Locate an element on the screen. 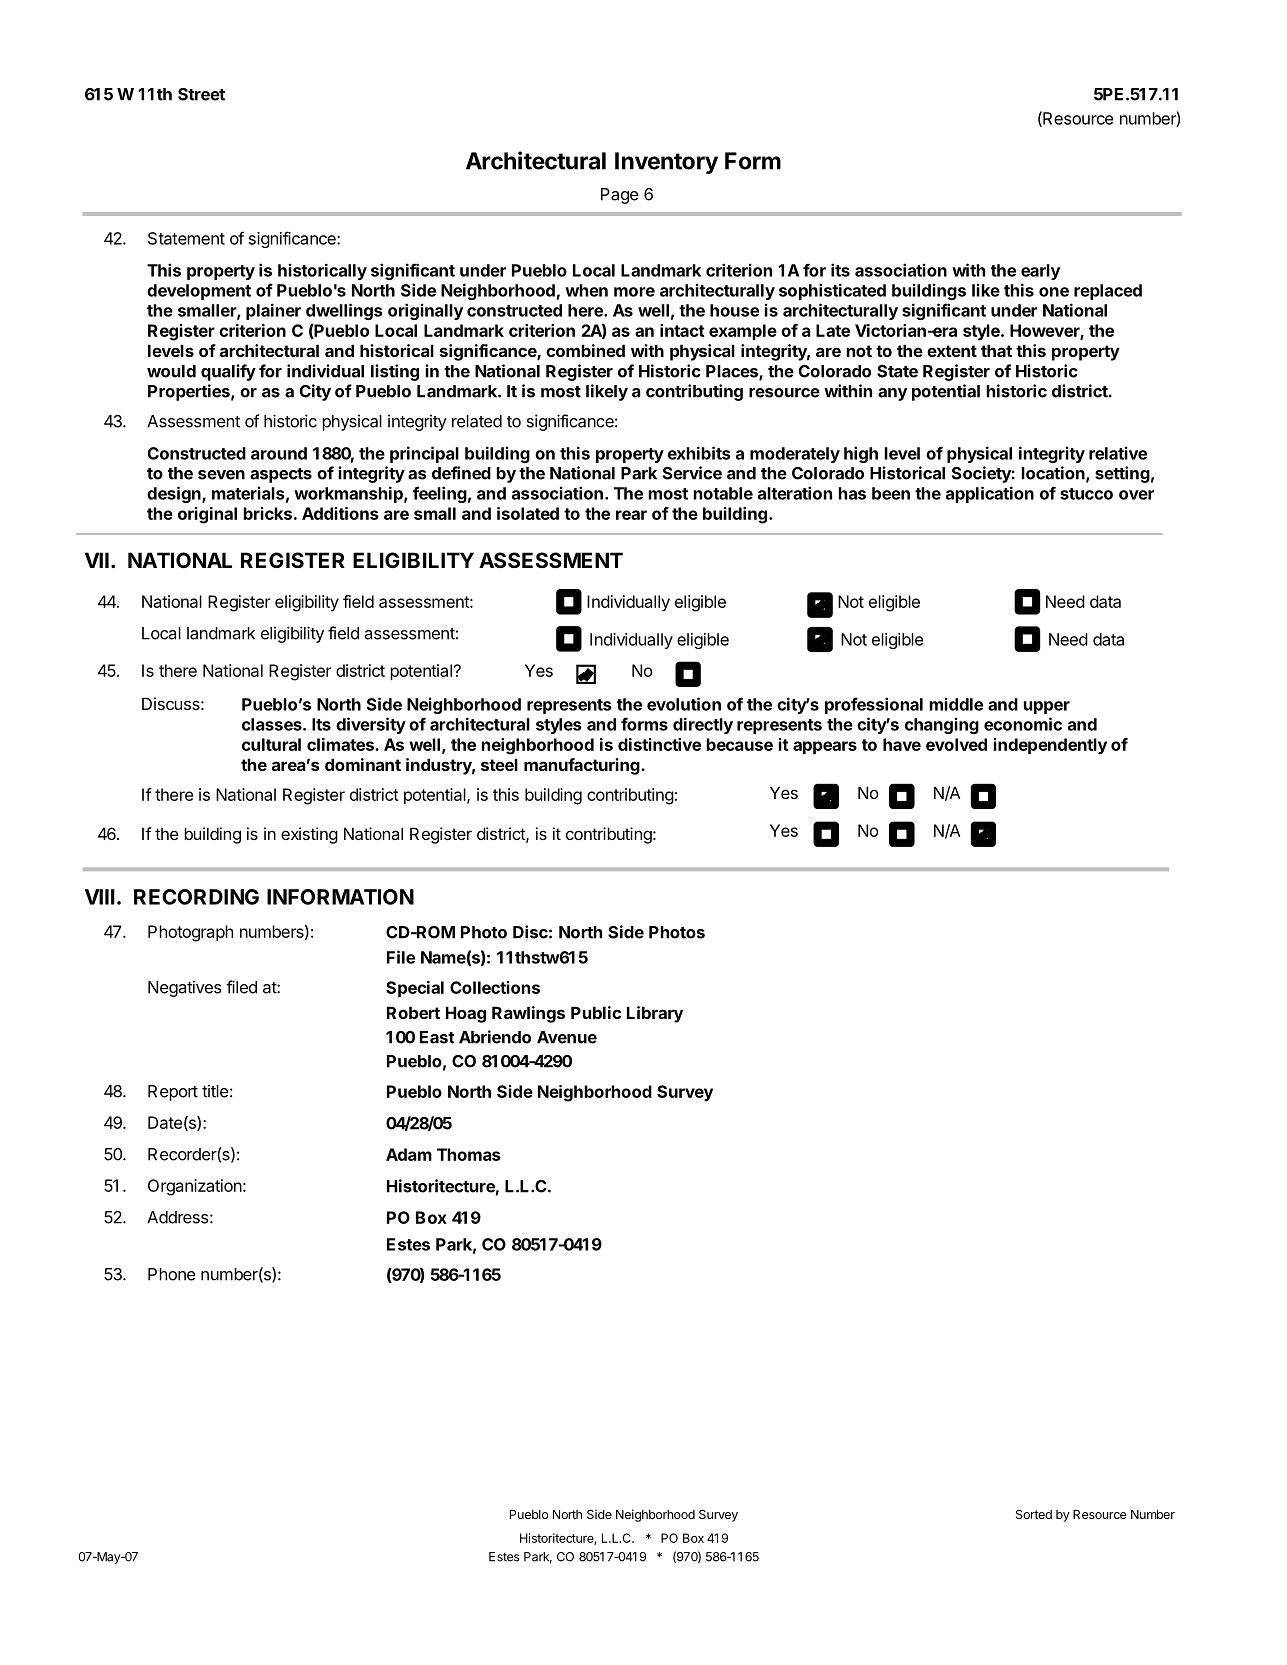 This screenshot has height=1665, width=1287. combined is located at coordinates (585, 350).
